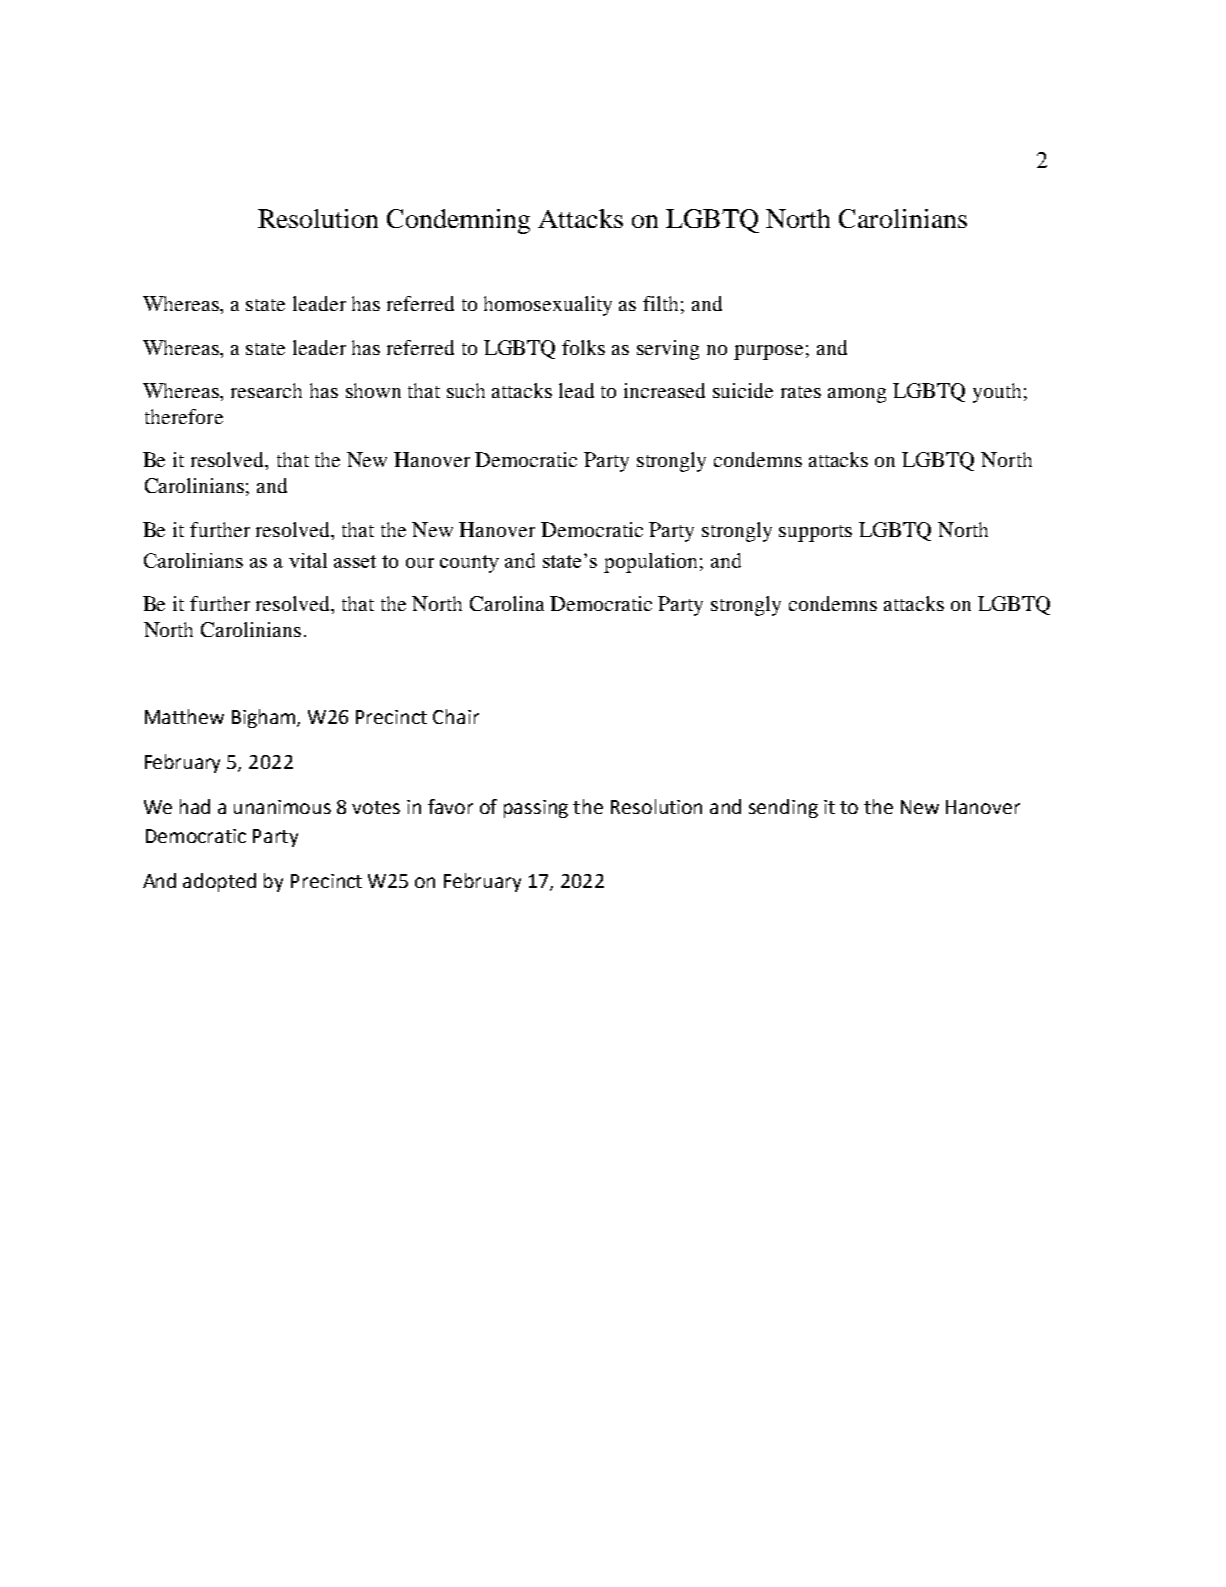 The width and height of the image is (1226, 1587). I want to click on homosexuality, so click(548, 306).
